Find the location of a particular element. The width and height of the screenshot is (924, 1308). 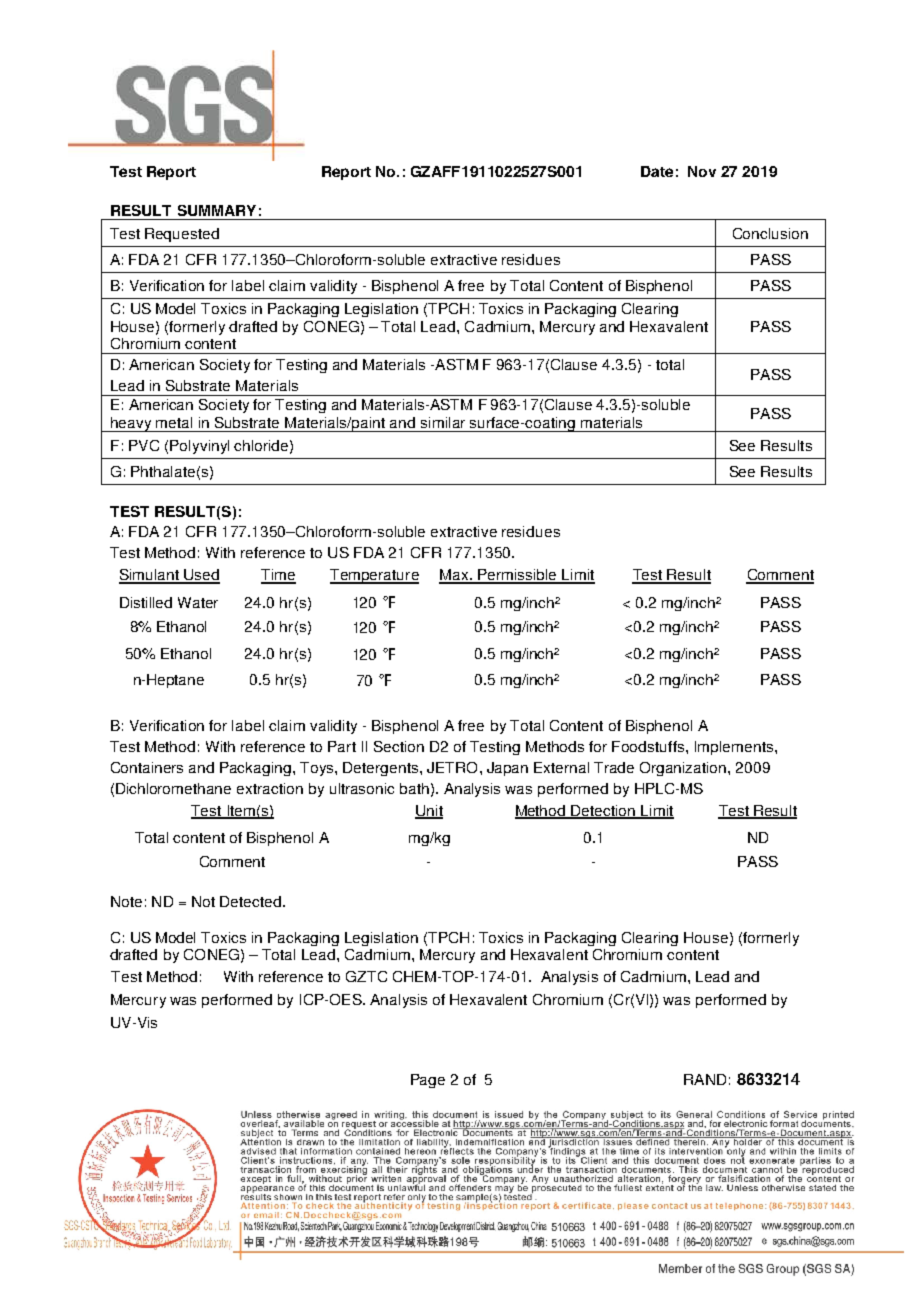

Page is located at coordinates (428, 1081).
